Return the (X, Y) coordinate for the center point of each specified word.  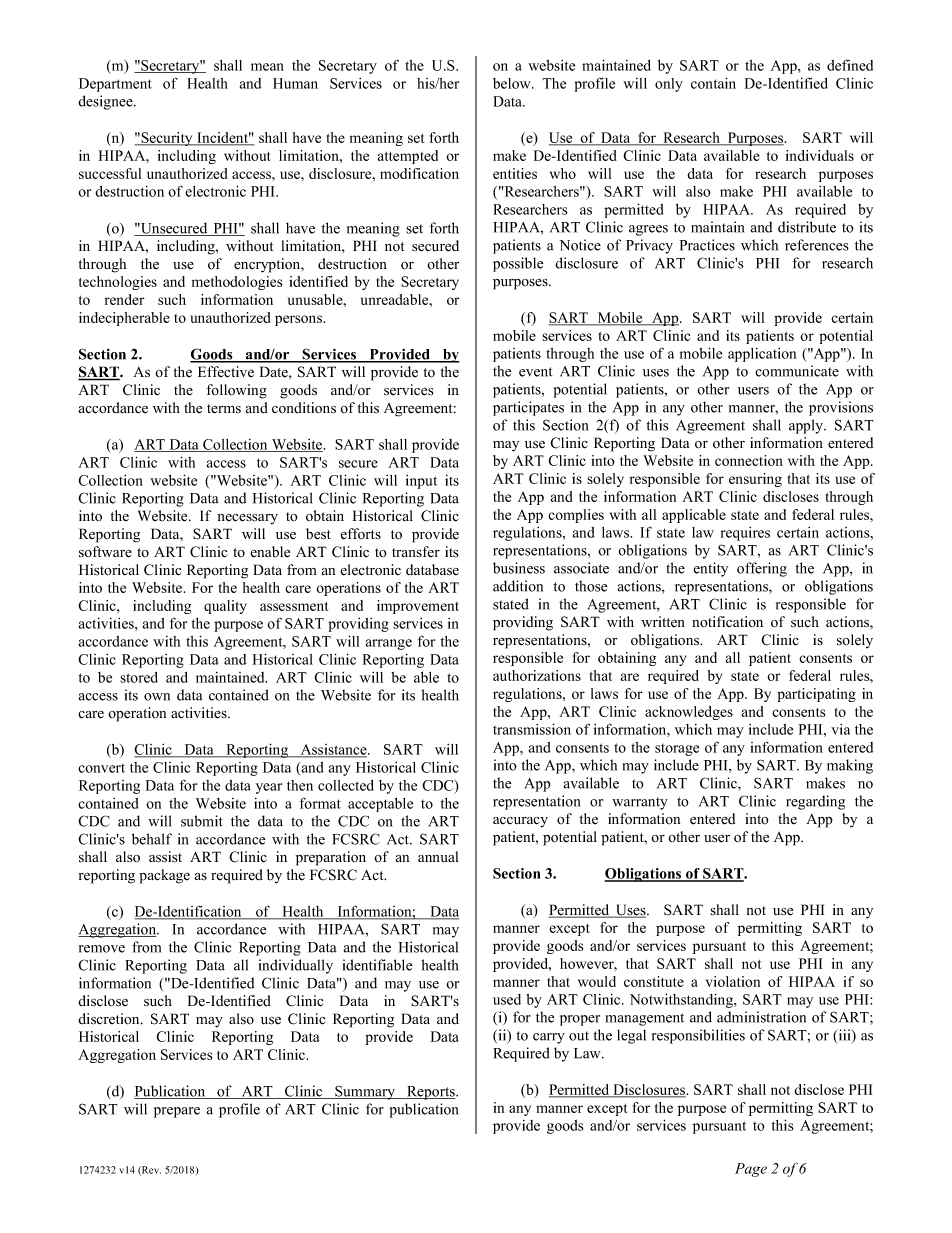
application (762, 355)
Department (115, 85)
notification (727, 622)
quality (225, 607)
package (164, 876)
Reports (431, 1093)
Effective (226, 372)
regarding (815, 802)
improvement (418, 607)
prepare (177, 1112)
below (513, 83)
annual (438, 856)
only (669, 85)
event (535, 372)
